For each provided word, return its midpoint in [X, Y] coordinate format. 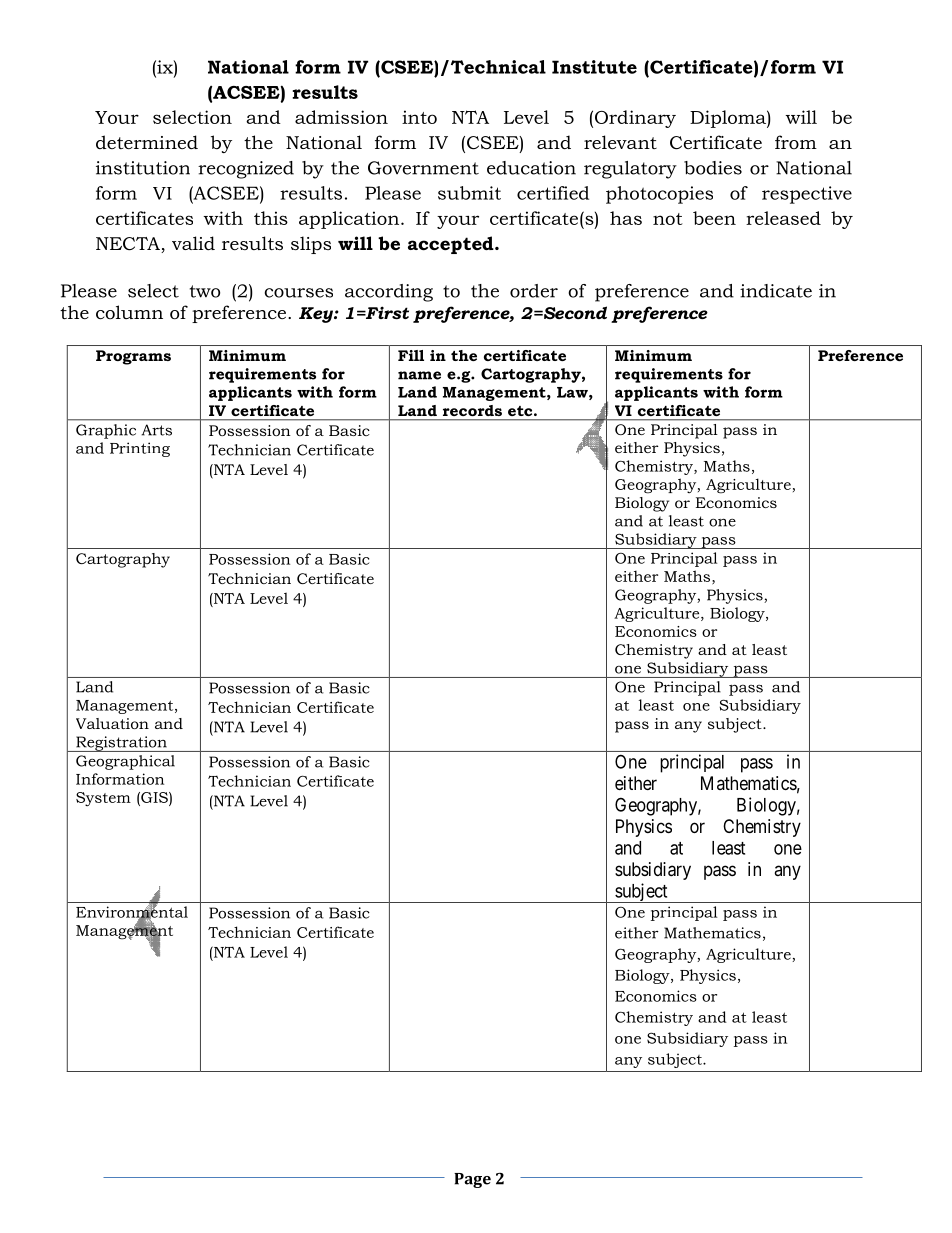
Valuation [112, 723]
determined [147, 142]
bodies [713, 168]
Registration [121, 744]
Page [472, 1180]
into [419, 117]
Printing [140, 449]
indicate [776, 291]
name [419, 375]
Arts [156, 430]
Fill [411, 355]
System [103, 799]
